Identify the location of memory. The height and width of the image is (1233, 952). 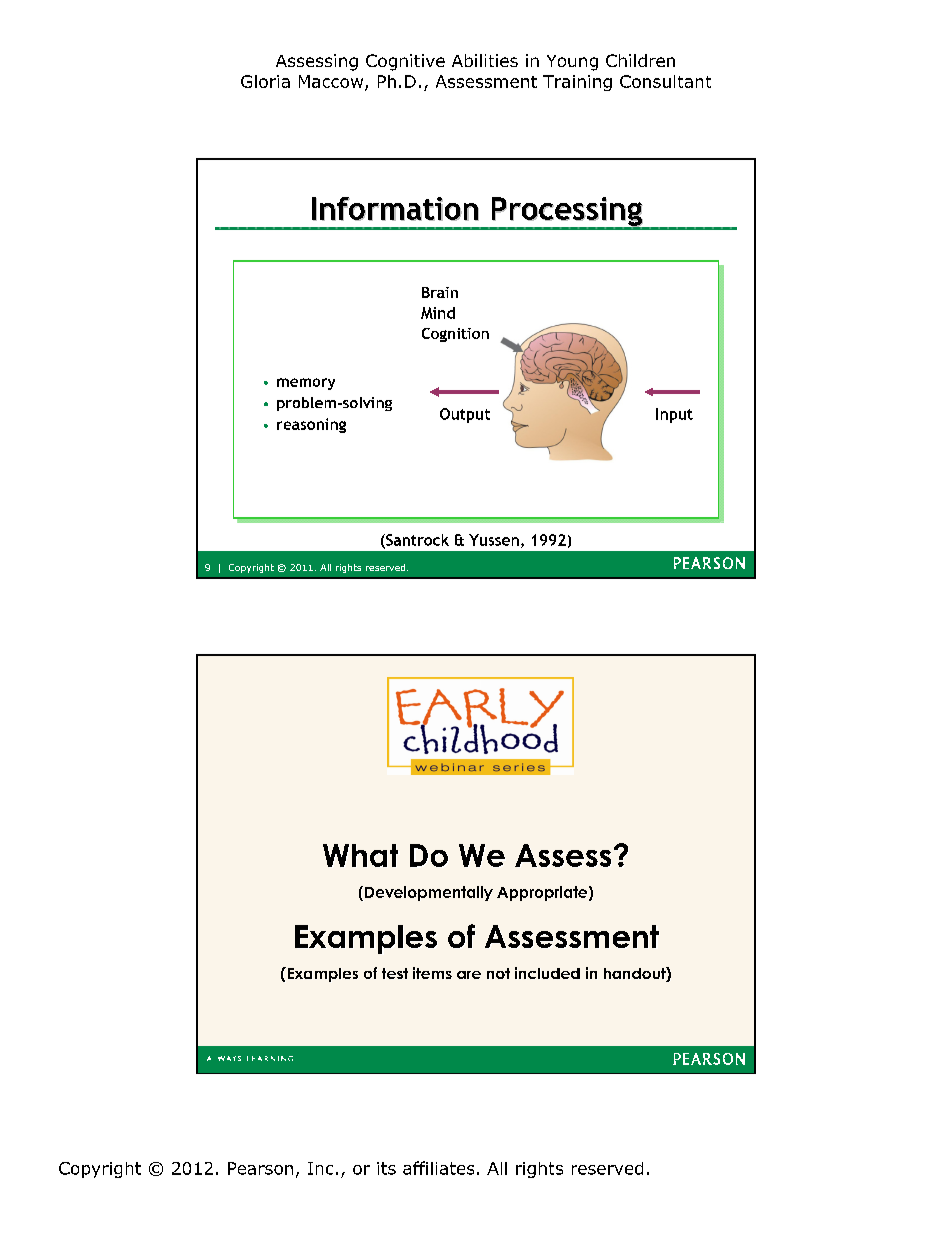
(306, 384).
